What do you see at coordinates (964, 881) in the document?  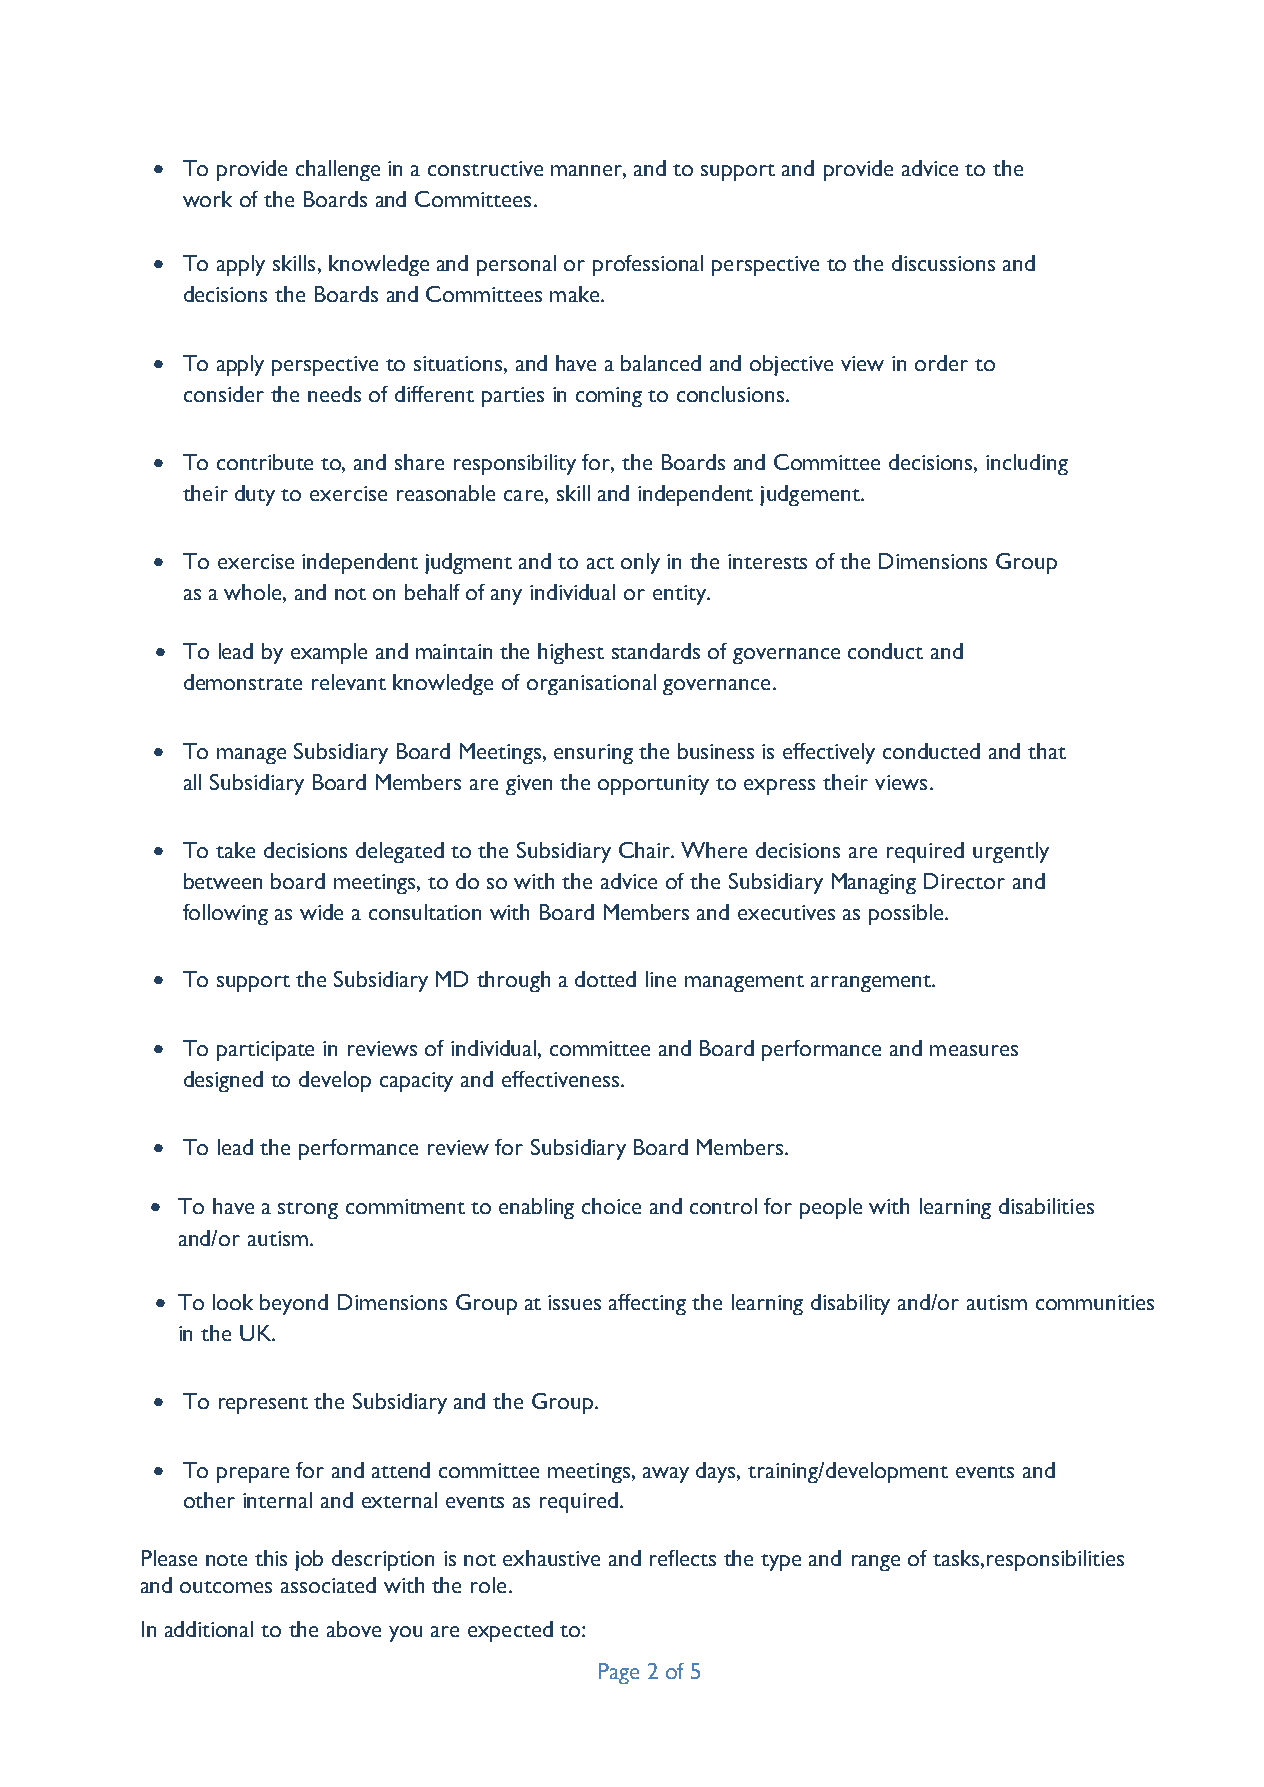 I see `Director` at bounding box center [964, 881].
